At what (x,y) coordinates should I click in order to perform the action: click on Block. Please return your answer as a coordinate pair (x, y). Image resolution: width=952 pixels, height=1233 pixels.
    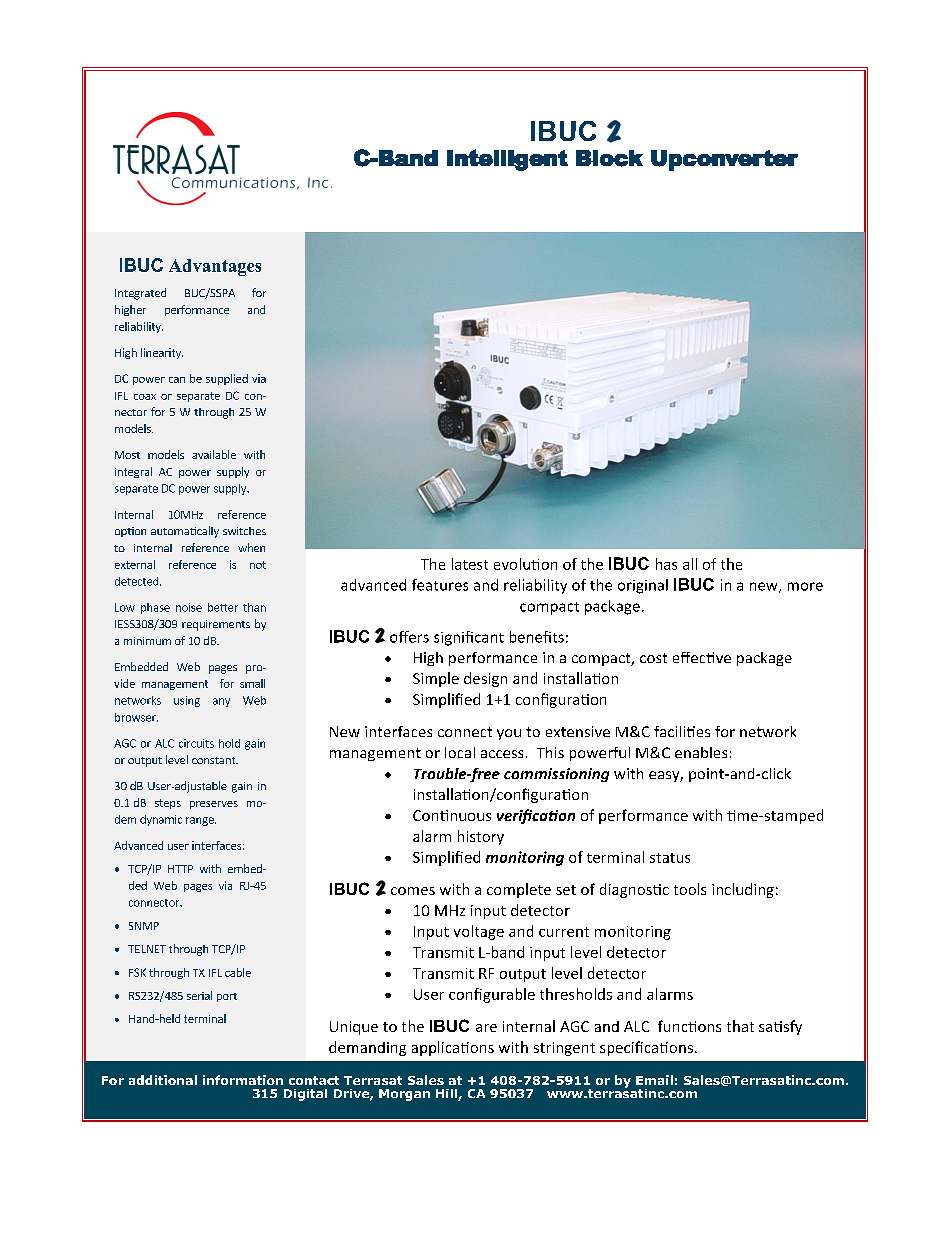
    Looking at the image, I should click on (609, 158).
